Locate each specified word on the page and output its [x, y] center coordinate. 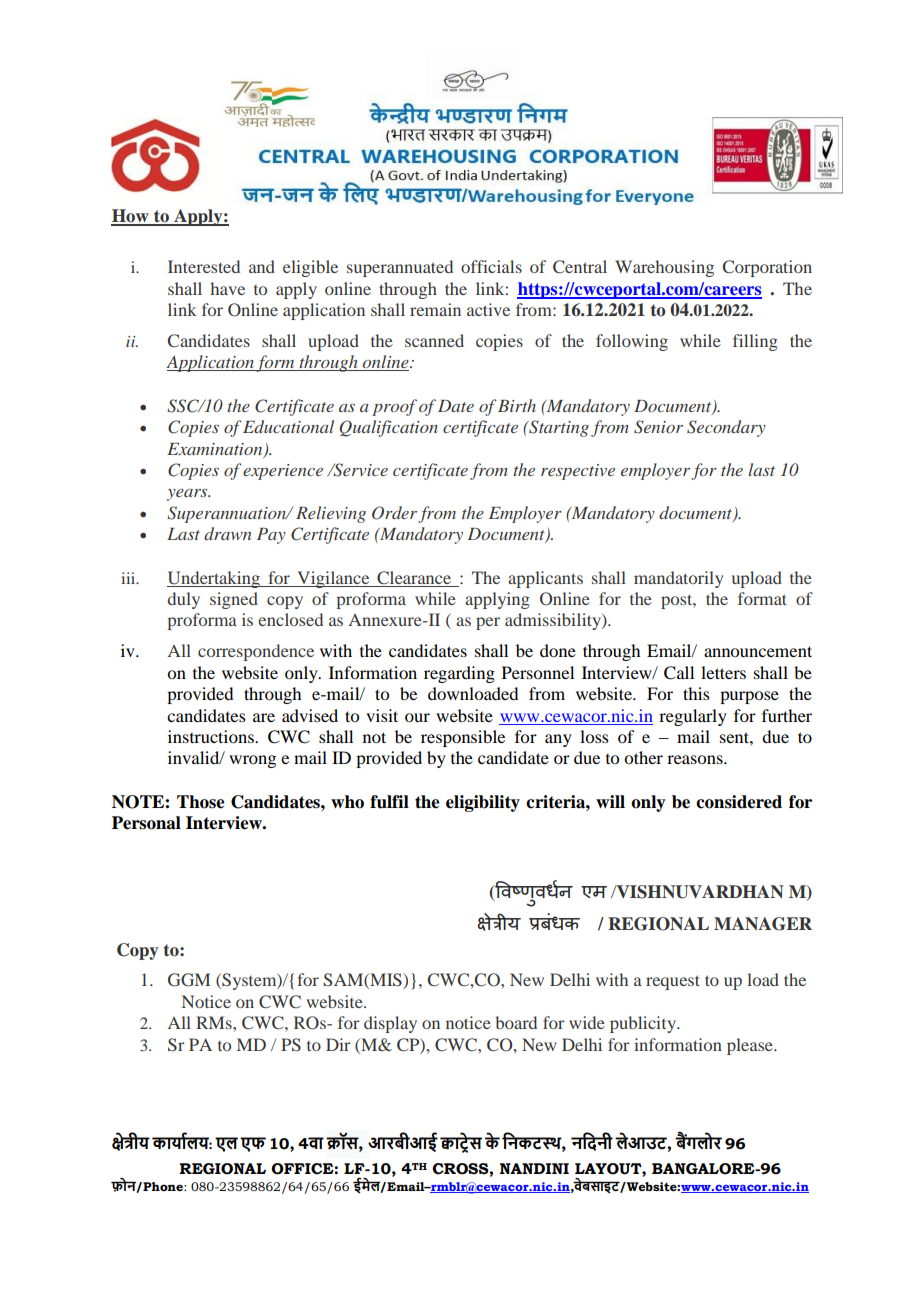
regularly [693, 717]
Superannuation [228, 514]
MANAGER [763, 924]
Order [394, 513]
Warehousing [664, 268]
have [227, 288]
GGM [189, 980]
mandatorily [678, 579]
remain [435, 309]
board [516, 1022]
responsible [463, 738]
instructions [212, 736]
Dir [338, 1044]
